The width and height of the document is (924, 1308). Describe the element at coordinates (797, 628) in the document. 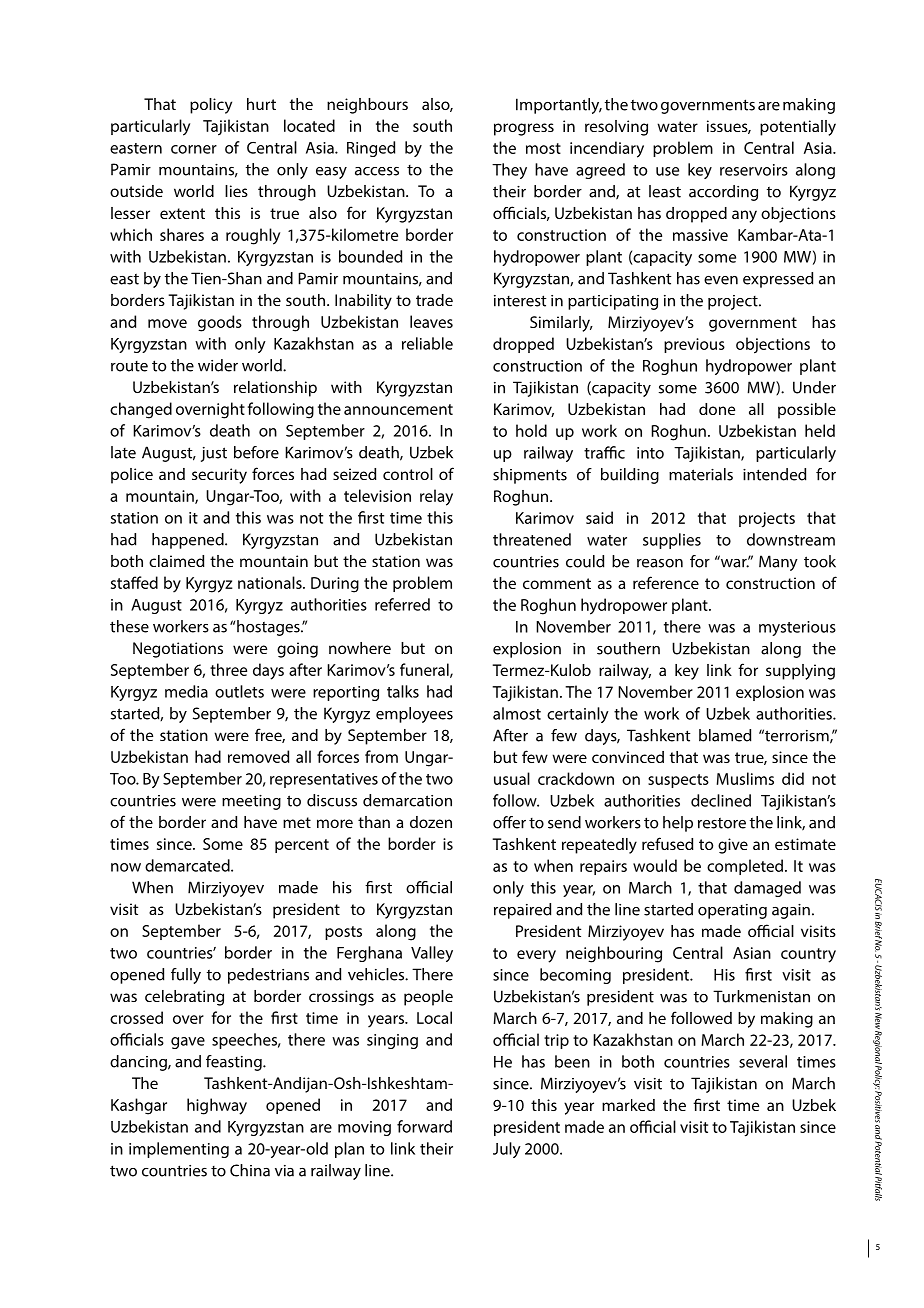

I see `mysterious` at that location.
